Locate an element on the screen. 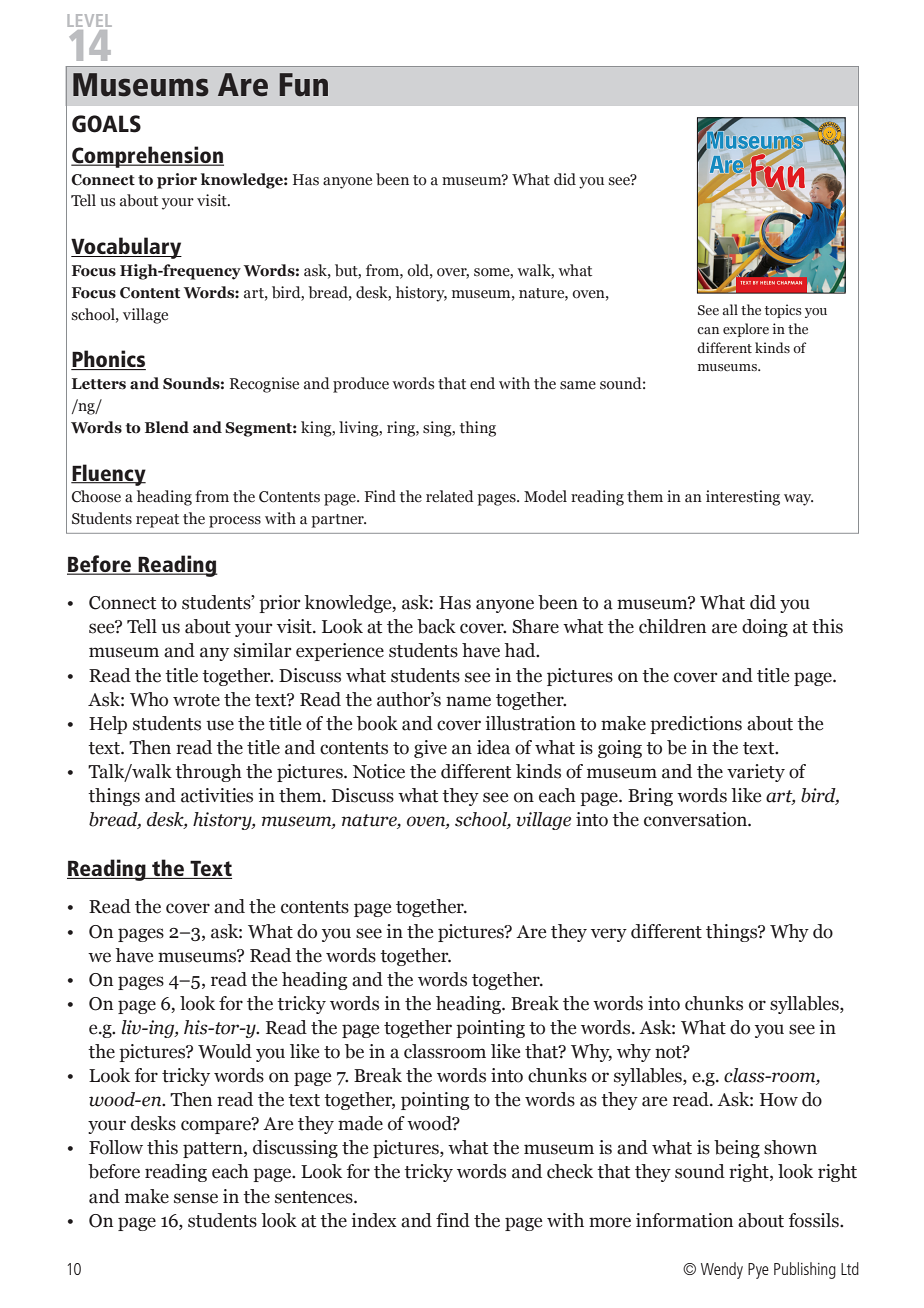 This screenshot has width=924, height=1308. sense is located at coordinates (196, 1198).
